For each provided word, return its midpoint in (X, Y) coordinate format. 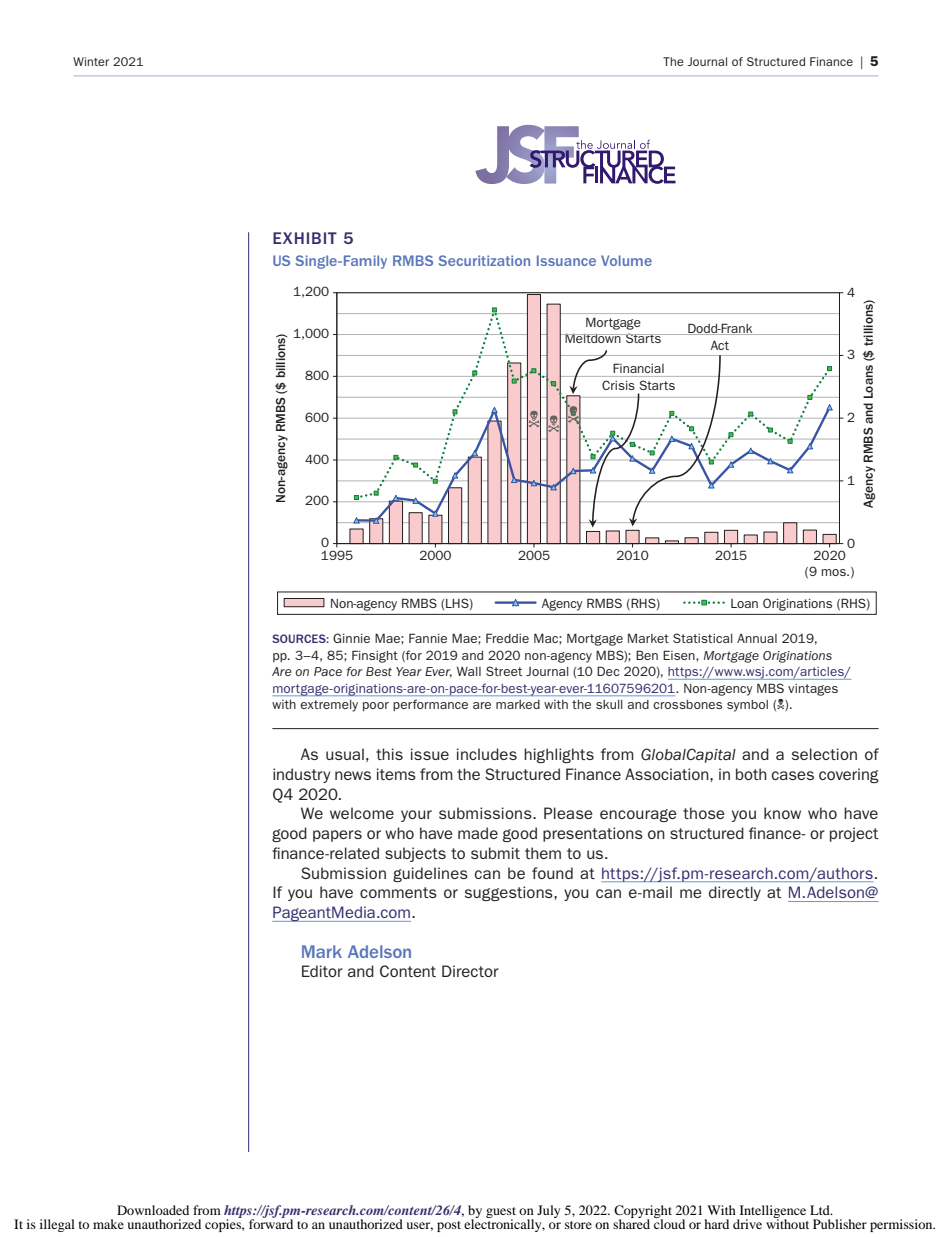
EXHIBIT (305, 238)
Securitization (484, 260)
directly (735, 893)
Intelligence (771, 1212)
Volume (626, 260)
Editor (322, 971)
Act (720, 345)
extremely (329, 706)
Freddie (507, 638)
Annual (757, 638)
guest (501, 1213)
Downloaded (153, 1210)
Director (470, 971)
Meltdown (593, 338)
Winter (91, 61)
